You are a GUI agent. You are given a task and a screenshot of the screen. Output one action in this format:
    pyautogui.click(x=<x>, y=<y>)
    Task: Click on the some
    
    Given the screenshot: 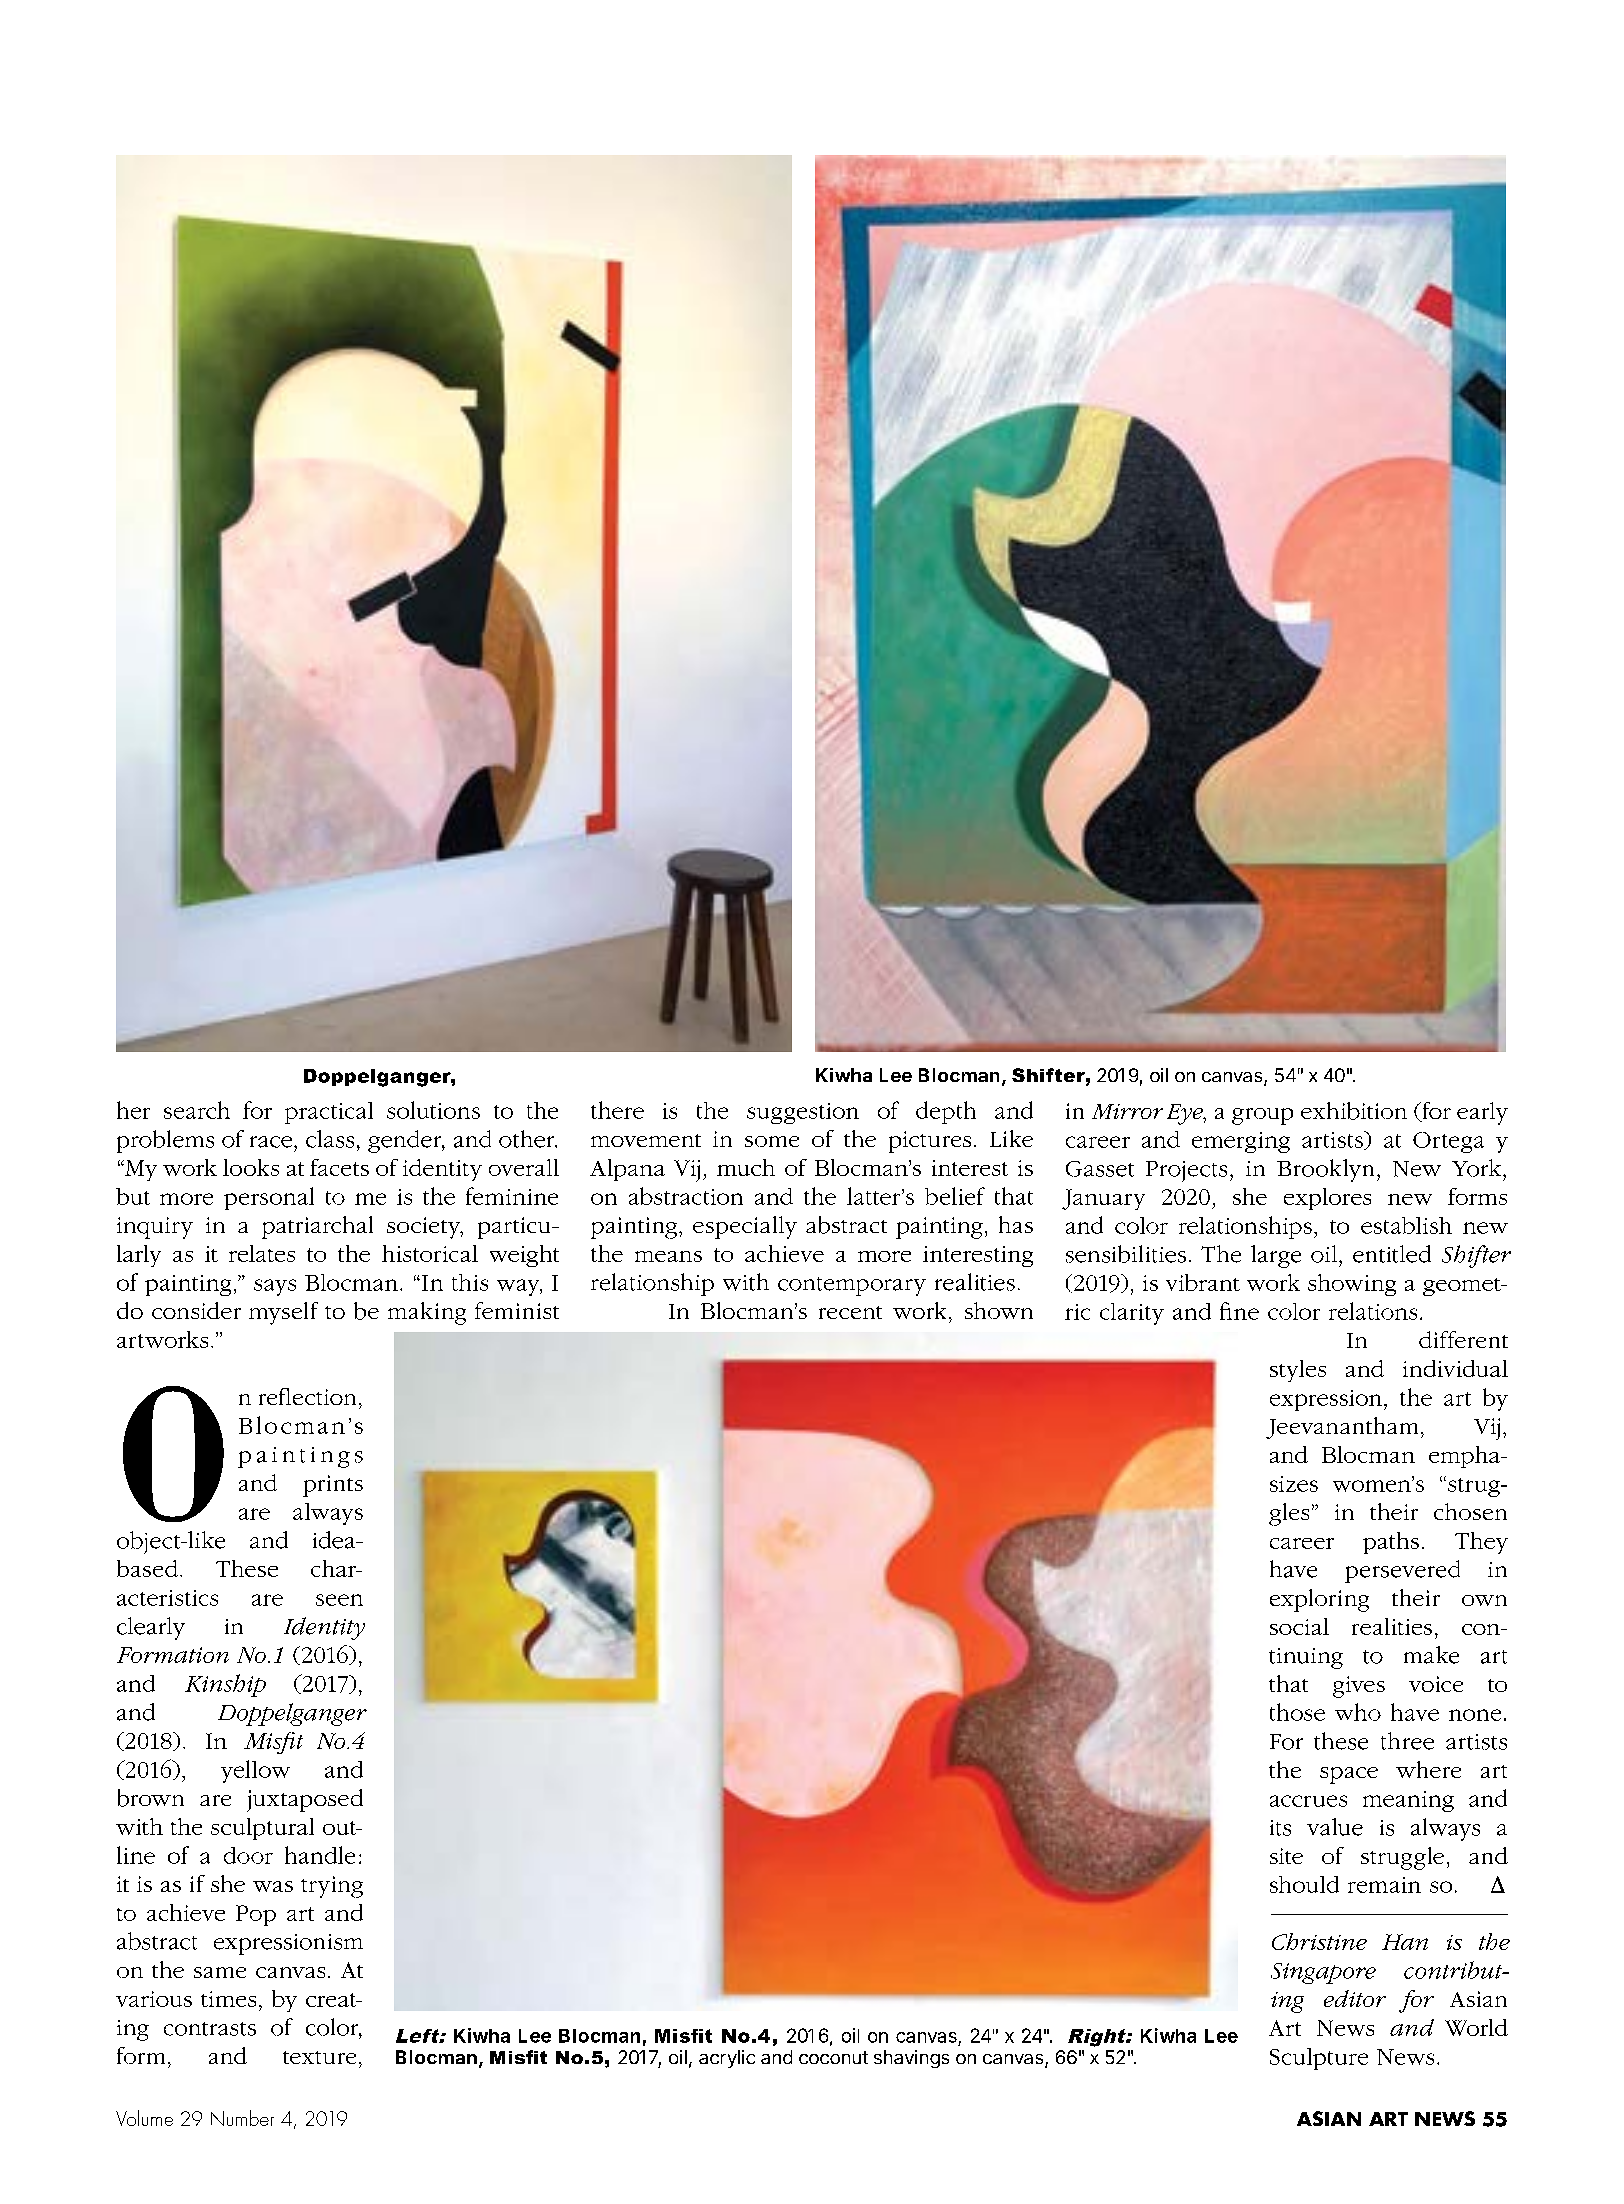 What is the action you would take?
    pyautogui.click(x=772, y=1141)
